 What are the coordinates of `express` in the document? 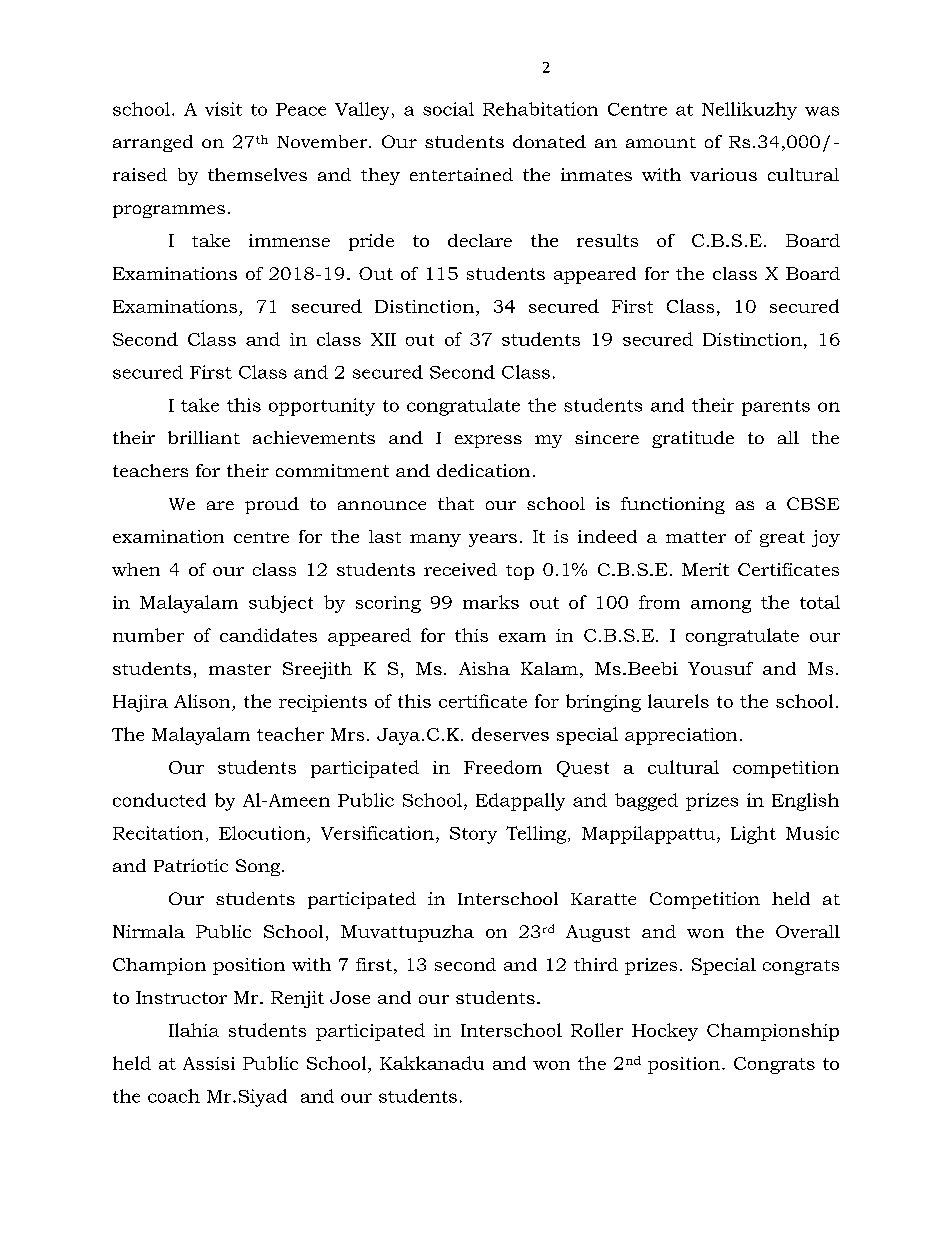 It's located at (488, 441).
